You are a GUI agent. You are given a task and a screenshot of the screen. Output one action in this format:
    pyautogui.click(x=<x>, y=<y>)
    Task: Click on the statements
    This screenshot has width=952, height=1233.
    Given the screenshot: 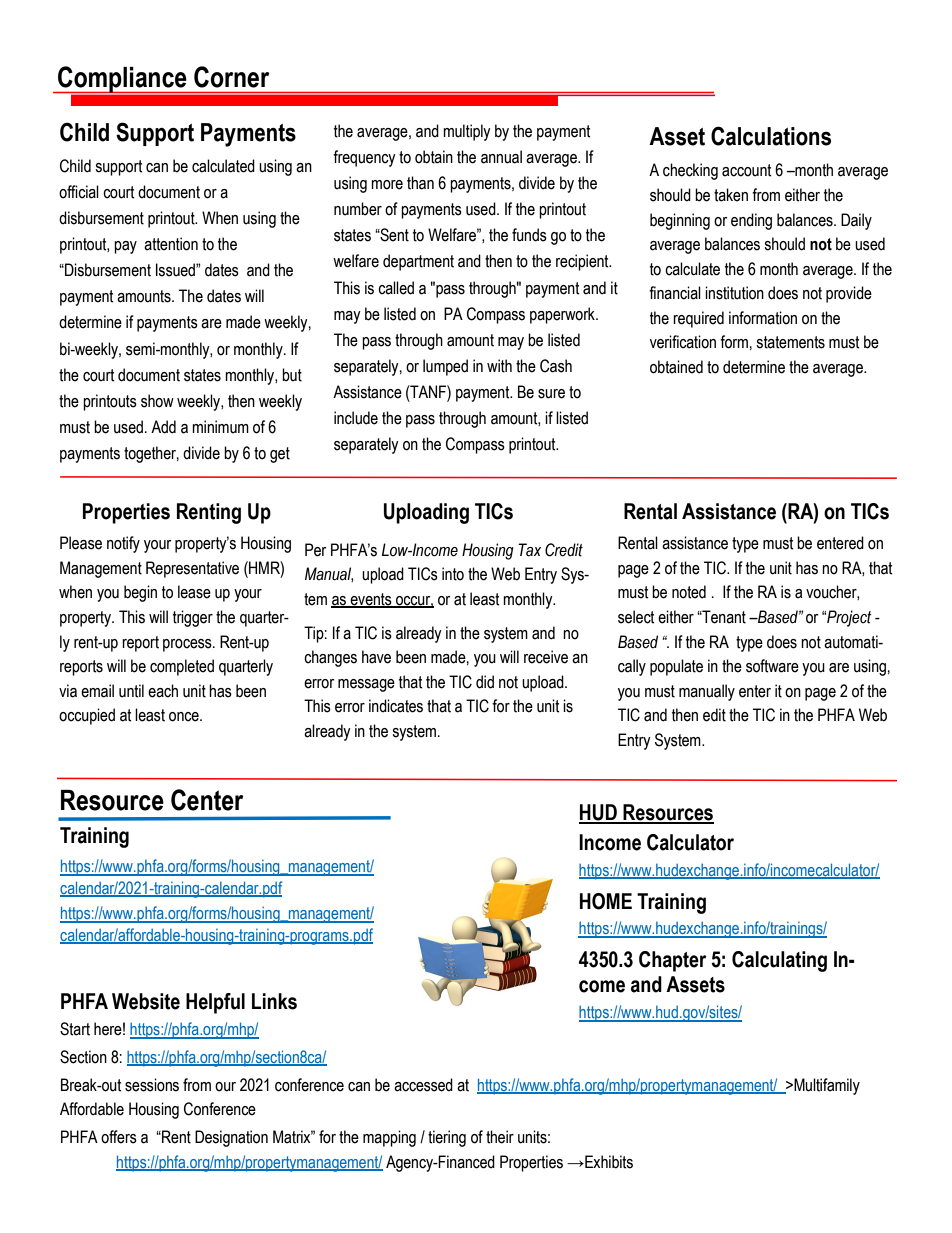 What is the action you would take?
    pyautogui.click(x=790, y=342)
